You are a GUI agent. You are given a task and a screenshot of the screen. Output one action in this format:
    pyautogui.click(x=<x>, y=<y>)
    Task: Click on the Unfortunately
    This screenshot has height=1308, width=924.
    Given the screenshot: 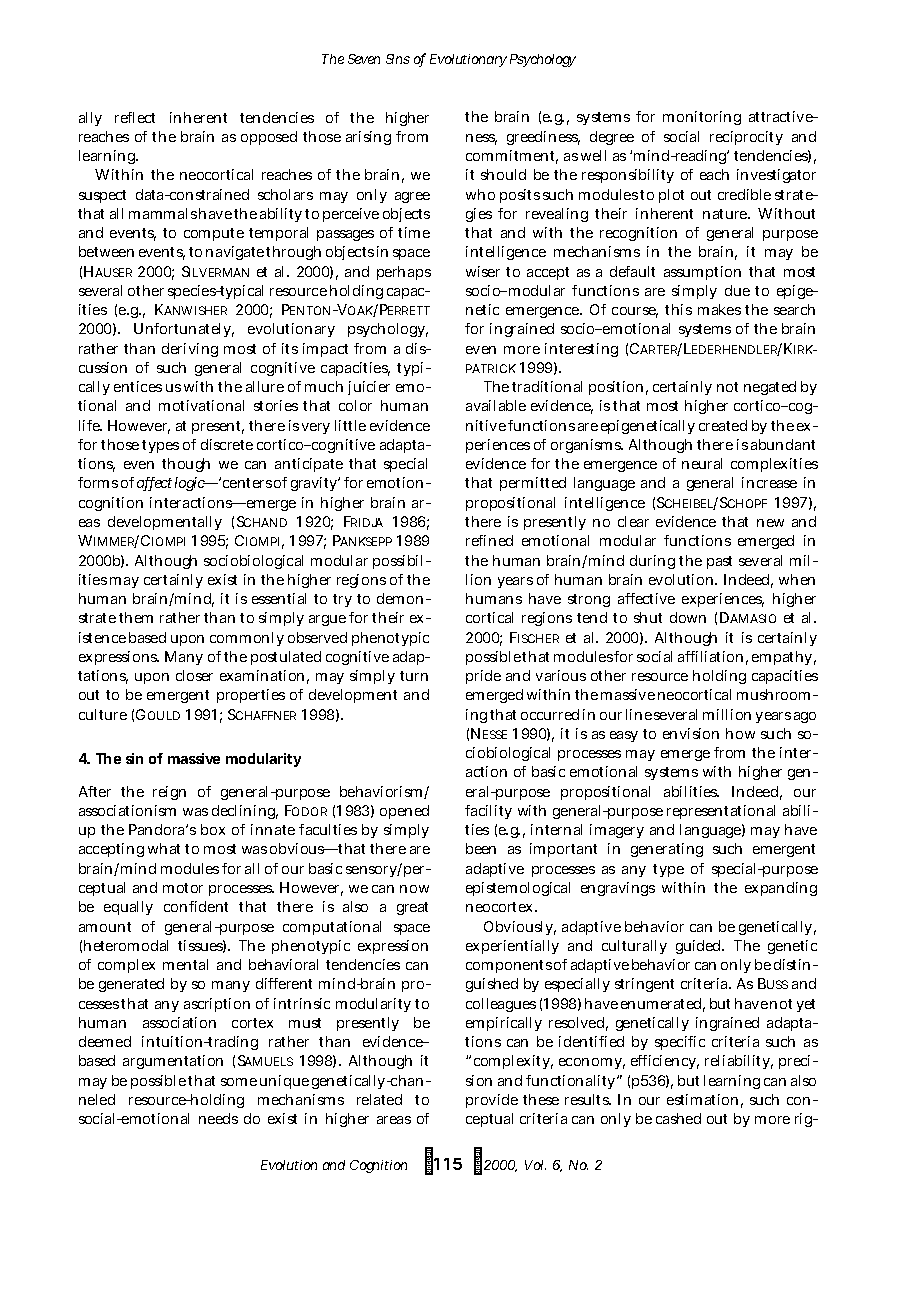 What is the action you would take?
    pyautogui.click(x=184, y=330)
